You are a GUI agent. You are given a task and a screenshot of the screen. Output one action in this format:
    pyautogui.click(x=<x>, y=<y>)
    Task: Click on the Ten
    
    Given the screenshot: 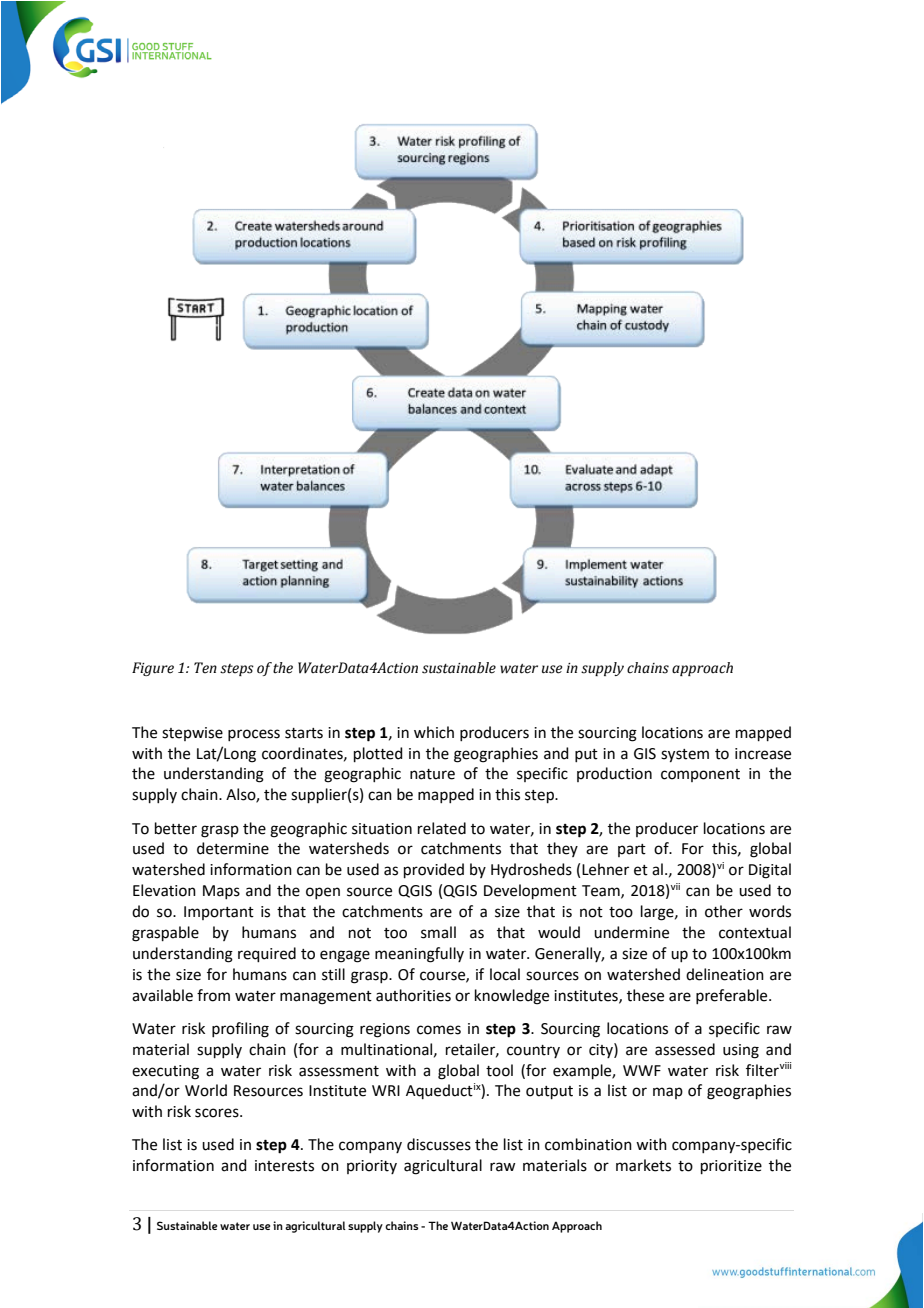 What is the action you would take?
    pyautogui.click(x=205, y=668)
